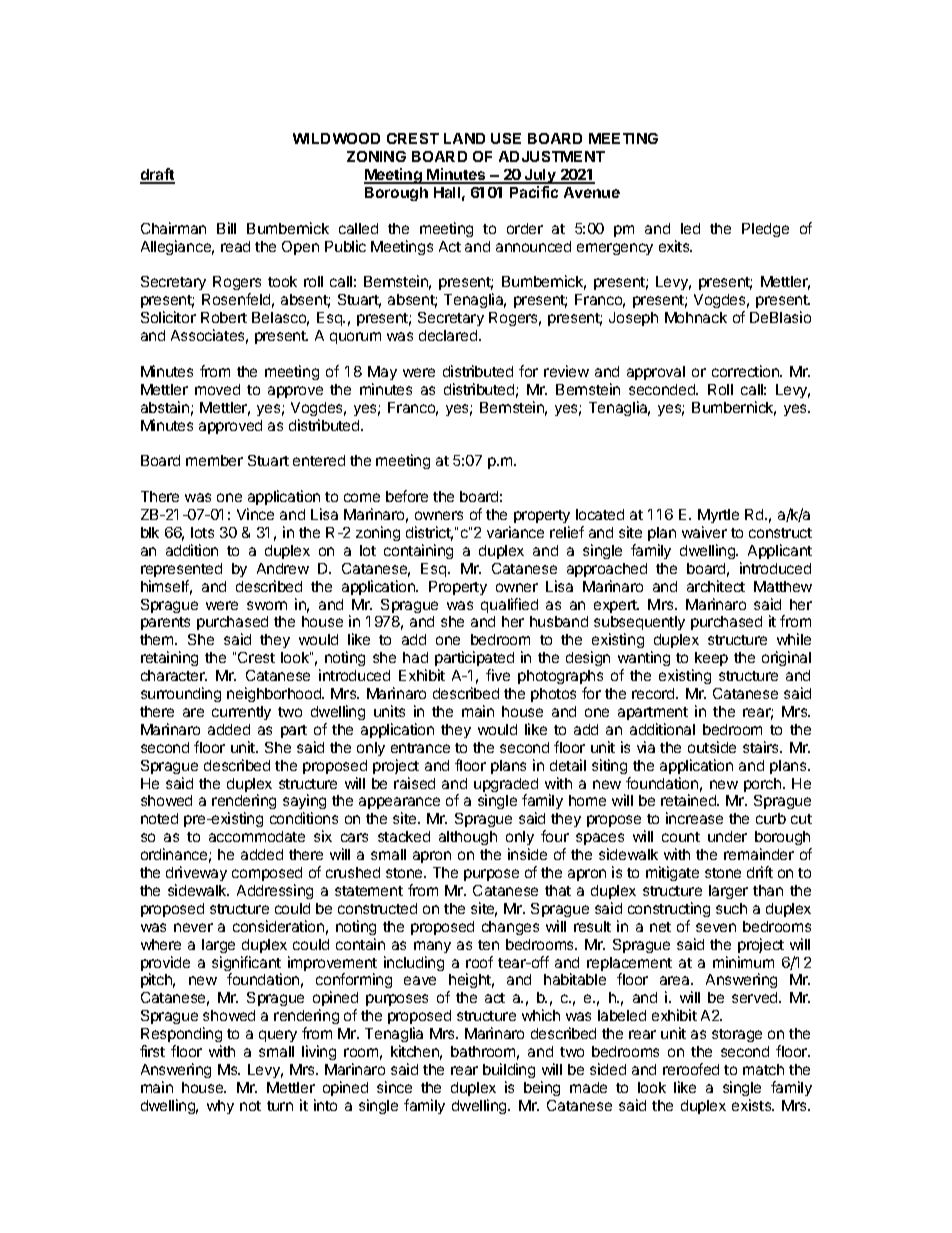 This screenshot has width=952, height=1233. I want to click on sworn, so click(267, 605).
